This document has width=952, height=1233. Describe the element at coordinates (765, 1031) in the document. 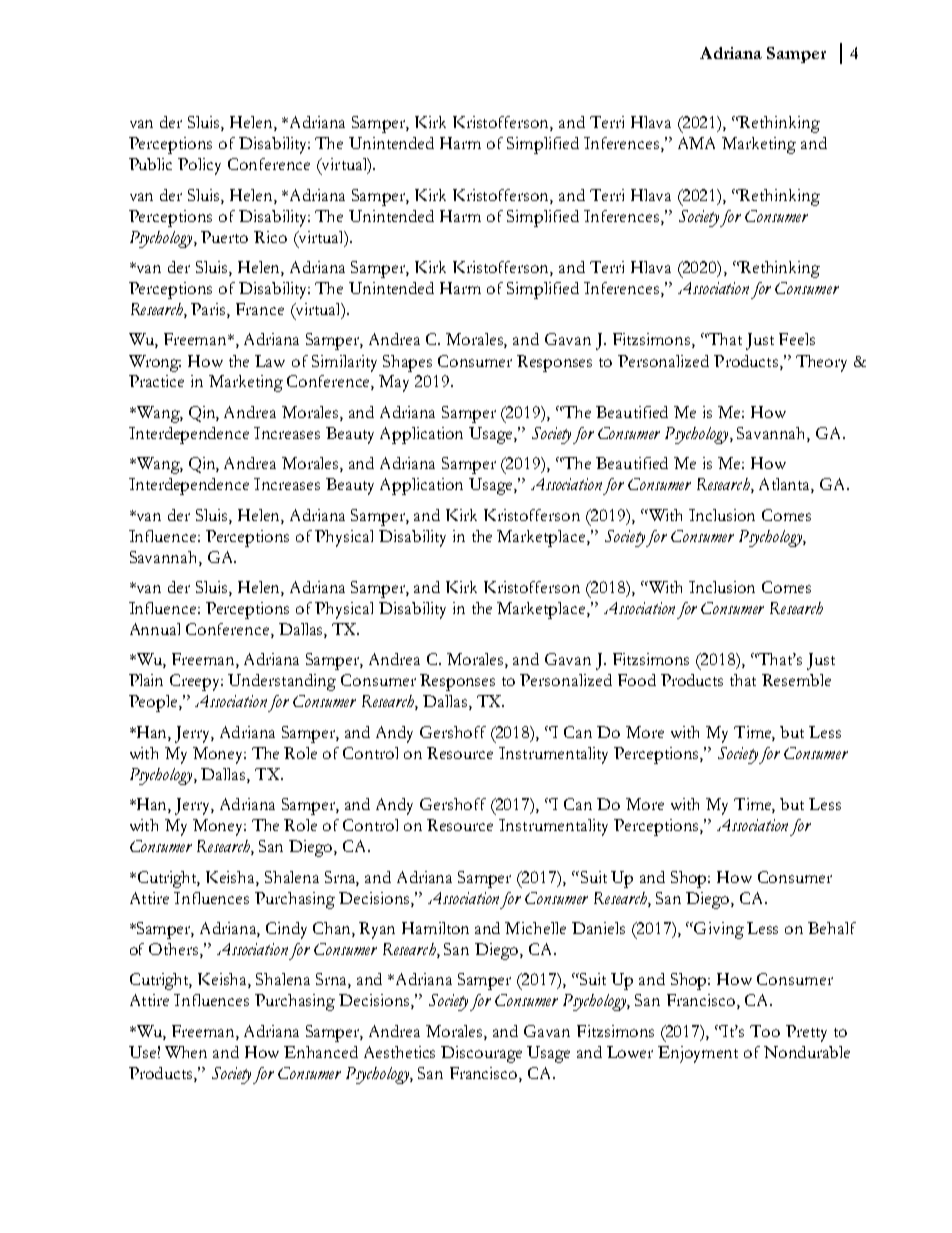

I see `Too` at that location.
